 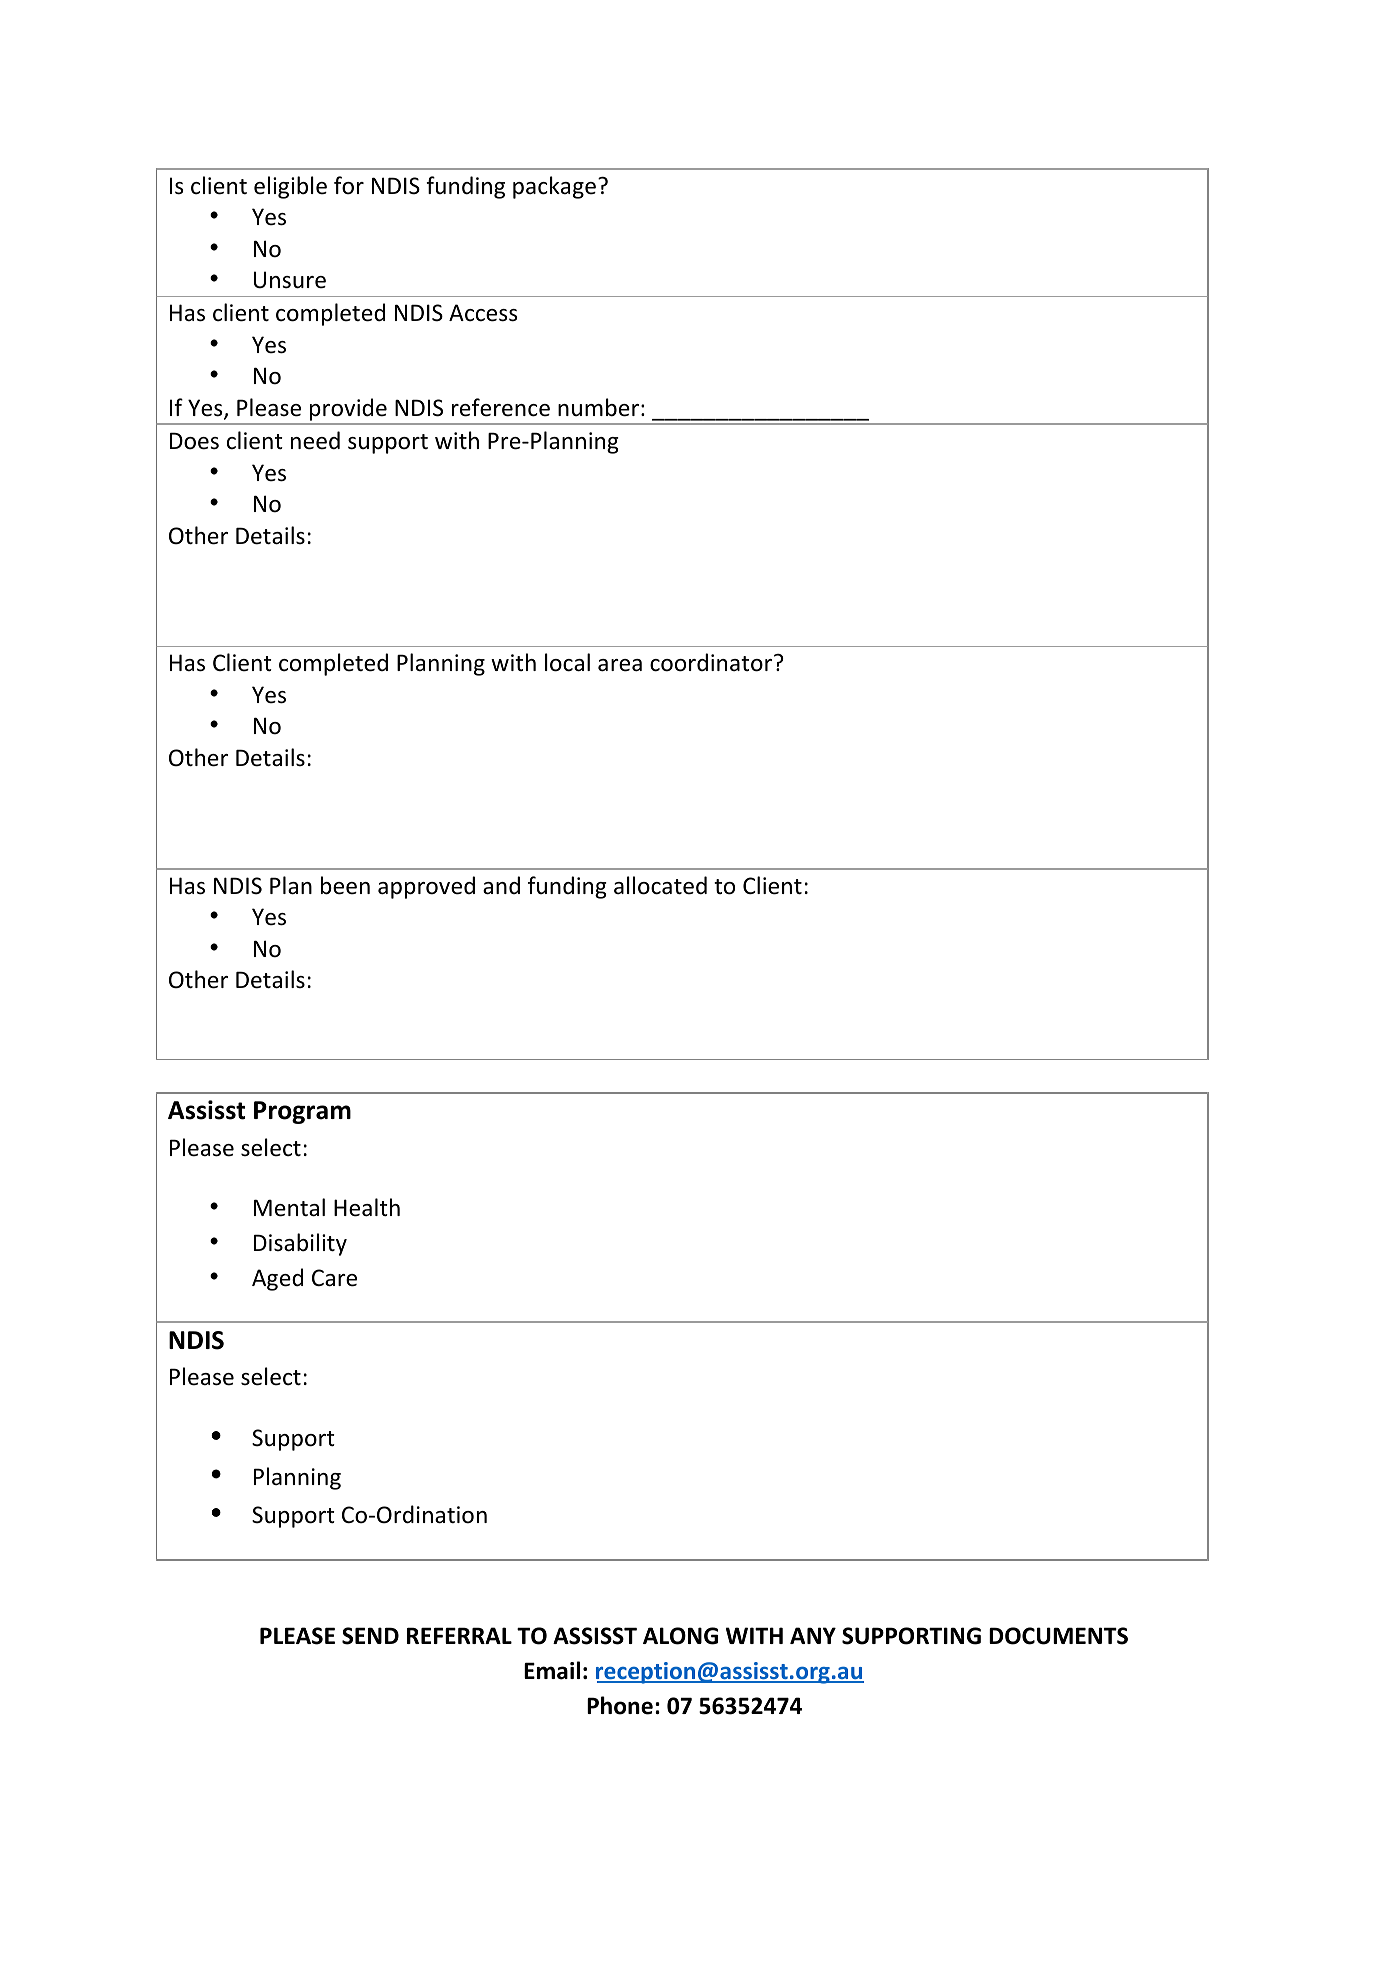 What do you see at coordinates (367, 1207) in the screenshot?
I see `Health` at bounding box center [367, 1207].
